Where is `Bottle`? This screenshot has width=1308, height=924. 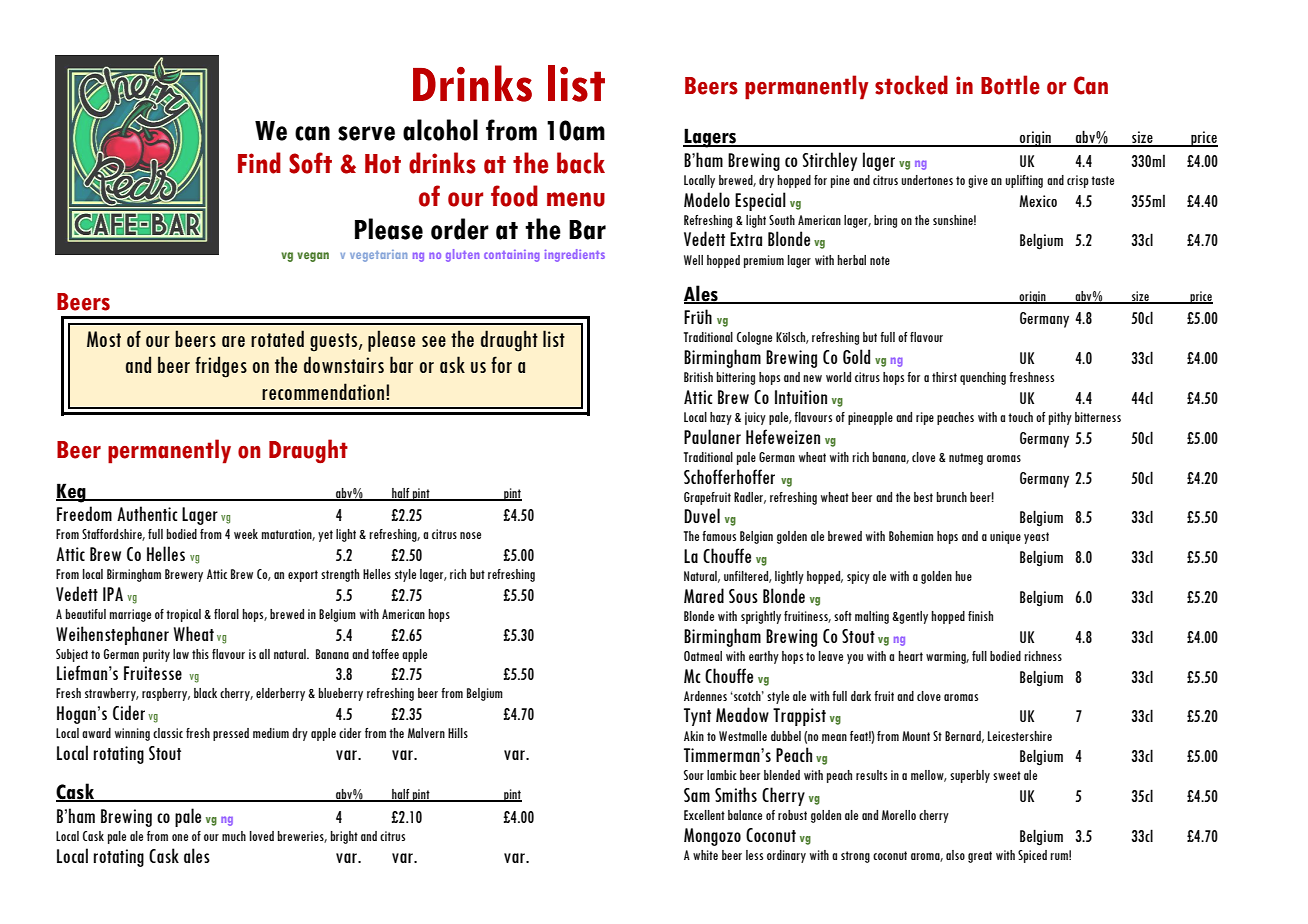 Bottle is located at coordinates (1010, 85).
